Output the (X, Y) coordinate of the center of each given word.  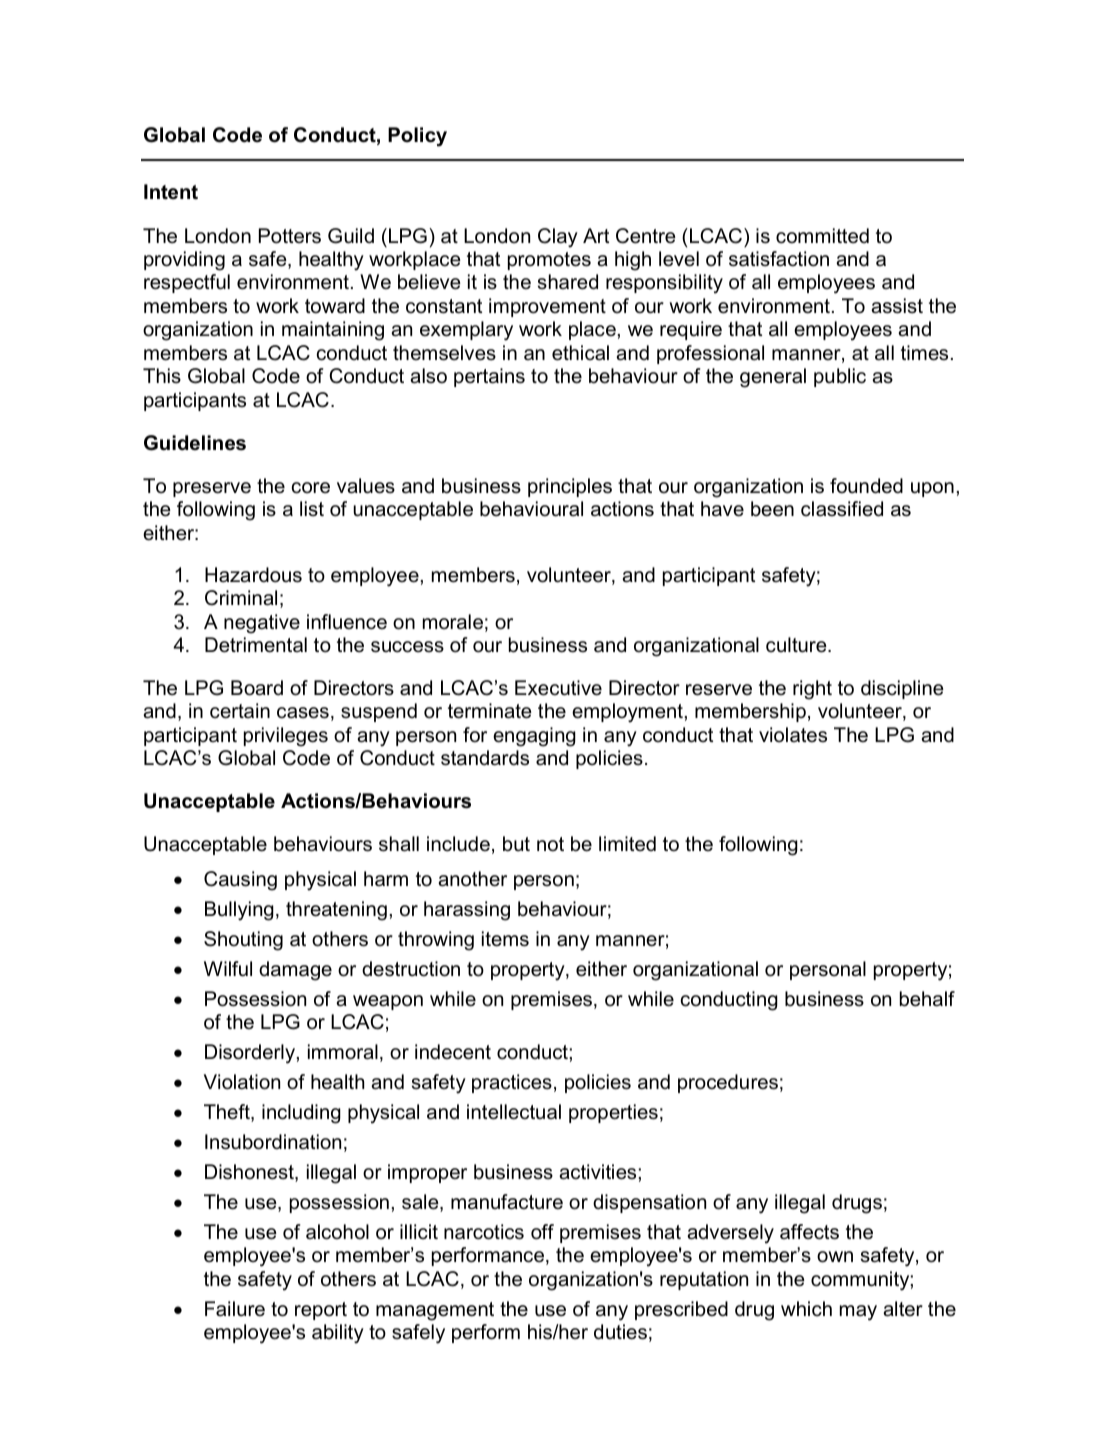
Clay (558, 238)
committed (822, 236)
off (542, 1232)
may (858, 1313)
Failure (235, 1309)
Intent (171, 192)
